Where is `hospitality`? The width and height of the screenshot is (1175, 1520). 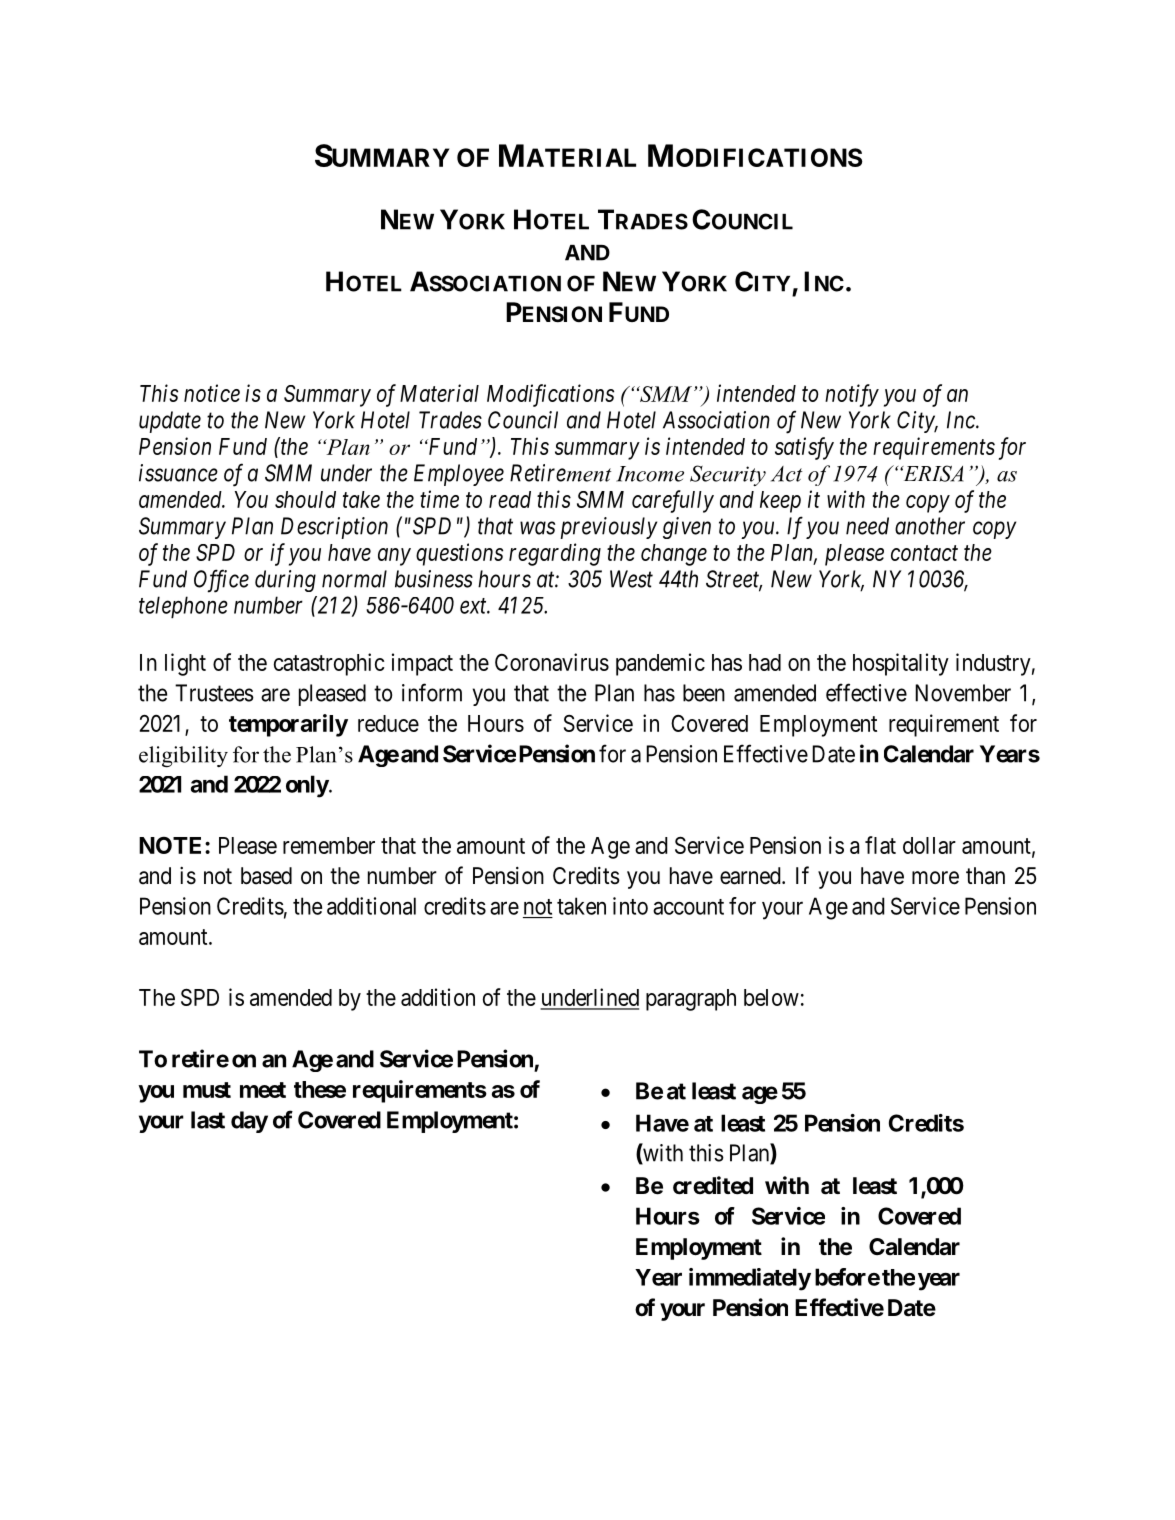 hospitality is located at coordinates (901, 664).
